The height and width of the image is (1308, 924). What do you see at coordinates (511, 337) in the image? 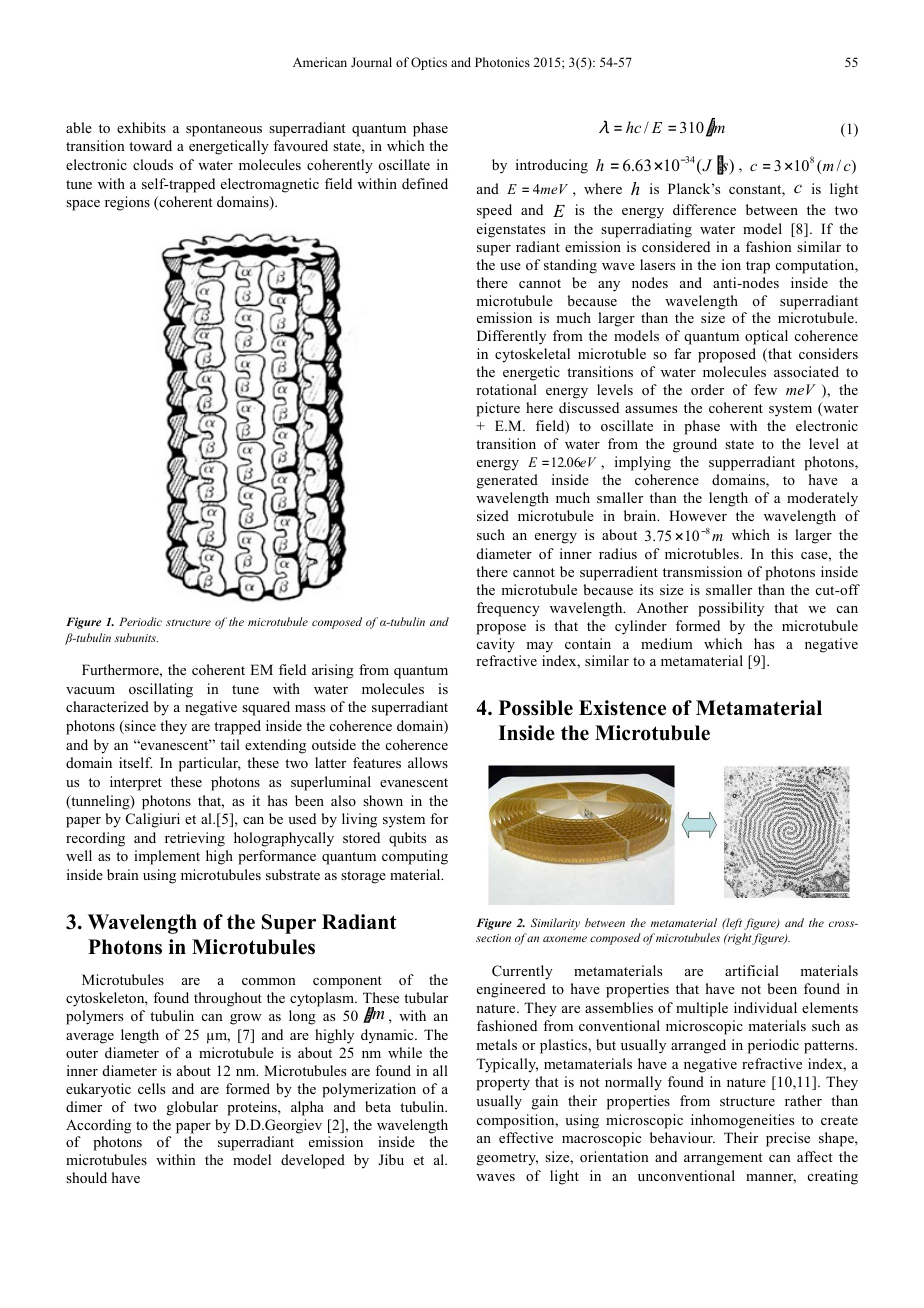
I see `Differently` at bounding box center [511, 337].
